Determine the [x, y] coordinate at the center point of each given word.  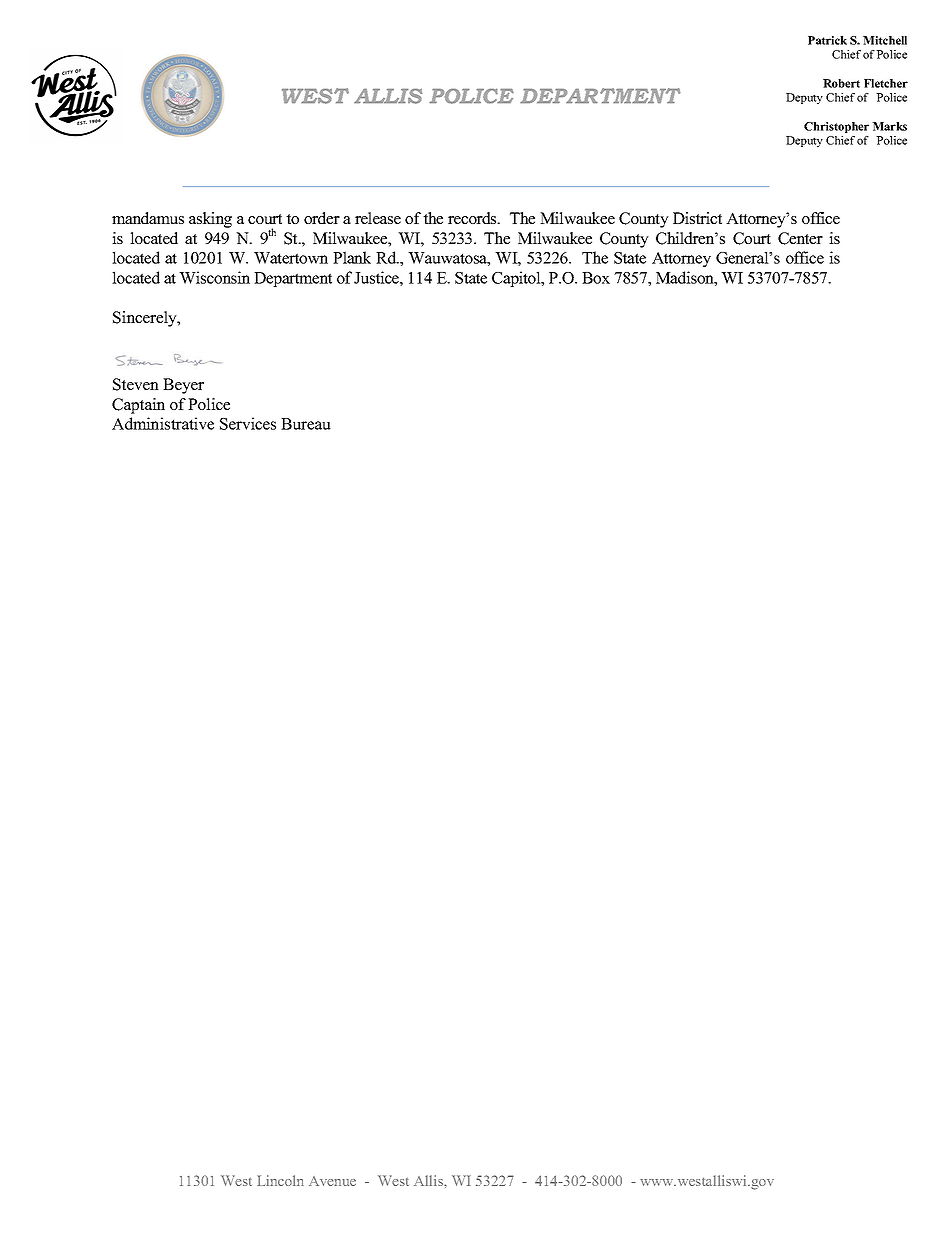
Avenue [332, 1181]
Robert [841, 83]
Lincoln [280, 1180]
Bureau [306, 424]
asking [210, 220]
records [473, 218]
